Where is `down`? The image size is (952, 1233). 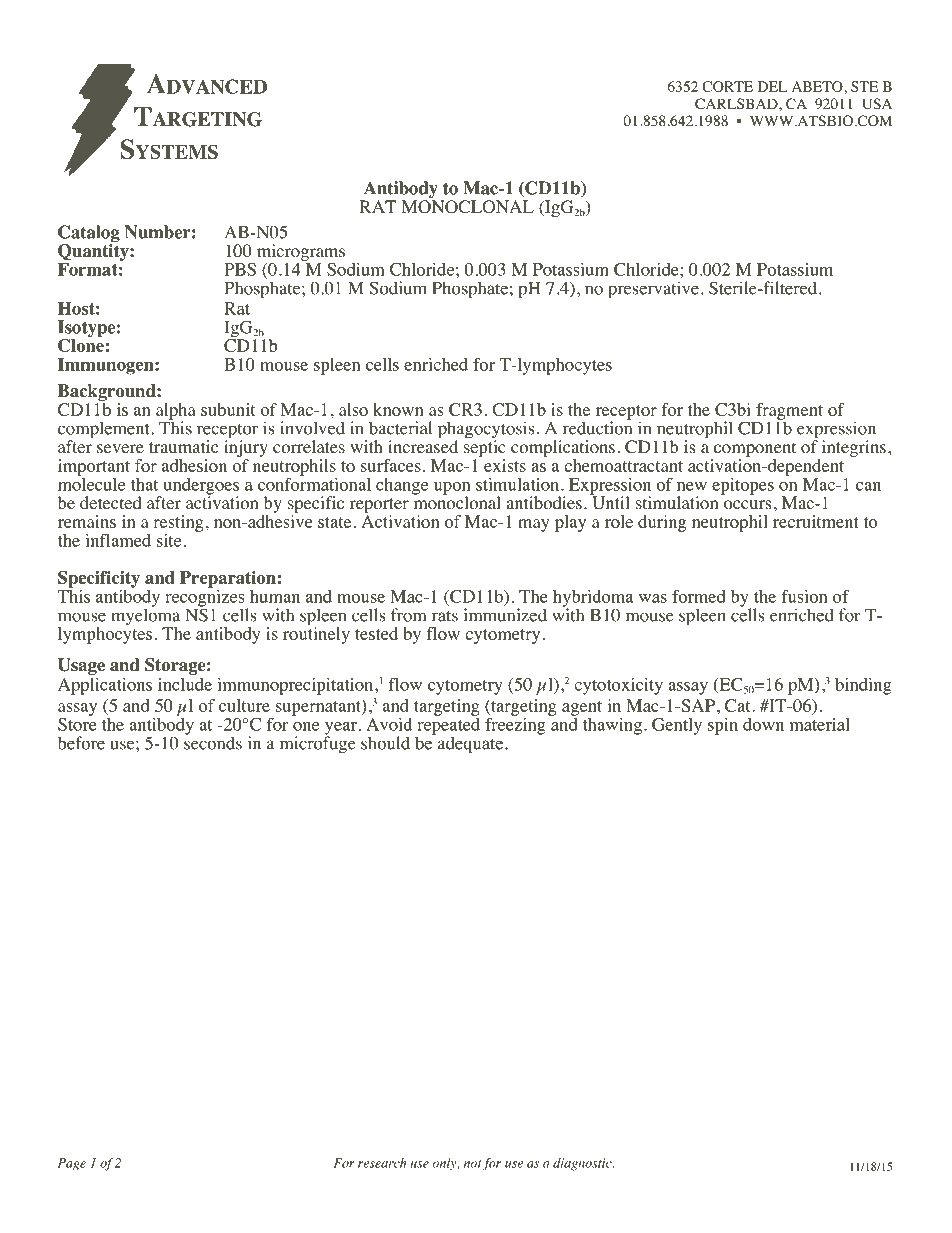
down is located at coordinates (763, 724).
